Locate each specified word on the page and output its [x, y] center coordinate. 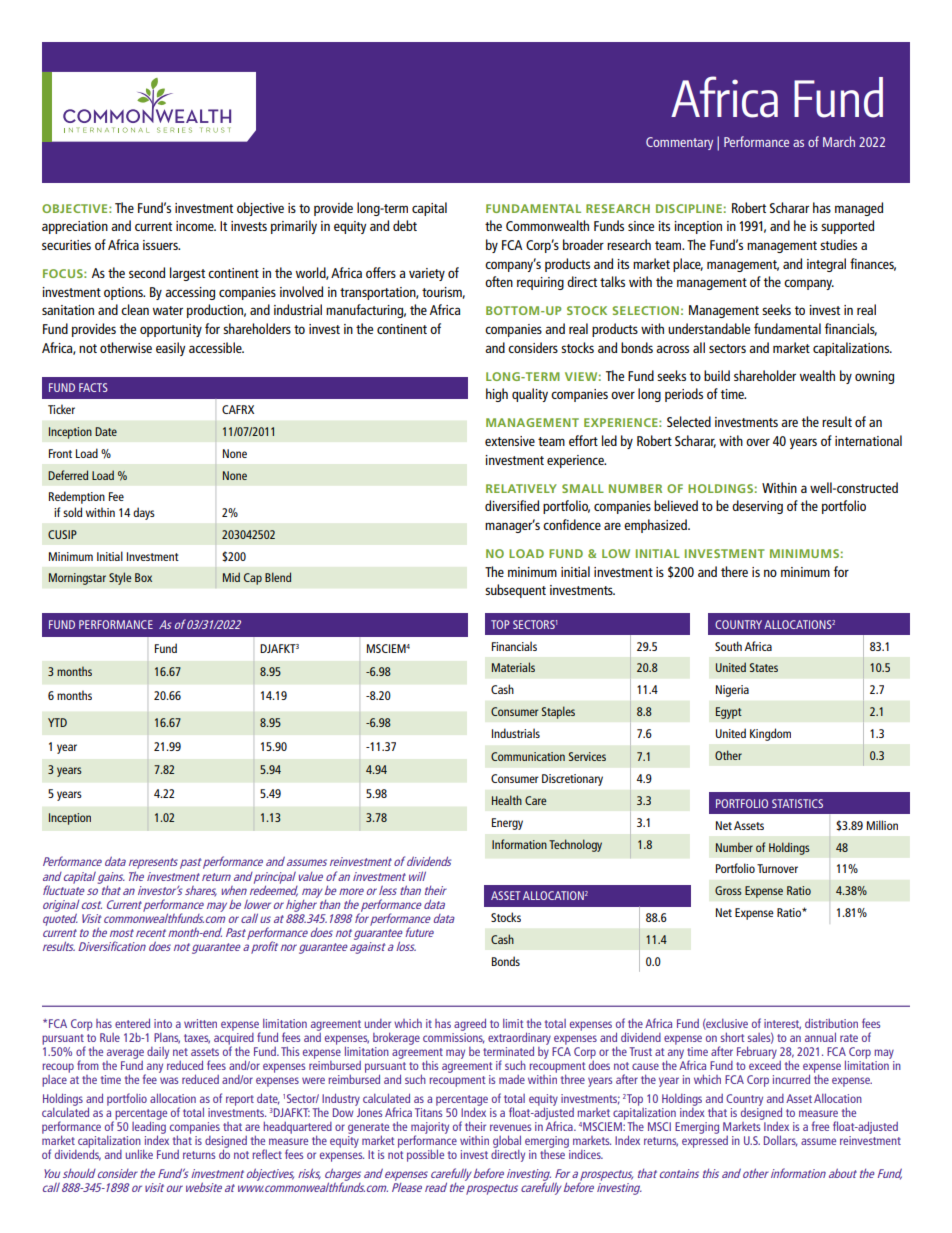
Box [143, 577]
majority [430, 1129]
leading [149, 1127]
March [839, 141]
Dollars [781, 1141]
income [196, 226]
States [764, 667]
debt [405, 225]
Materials [513, 667]
